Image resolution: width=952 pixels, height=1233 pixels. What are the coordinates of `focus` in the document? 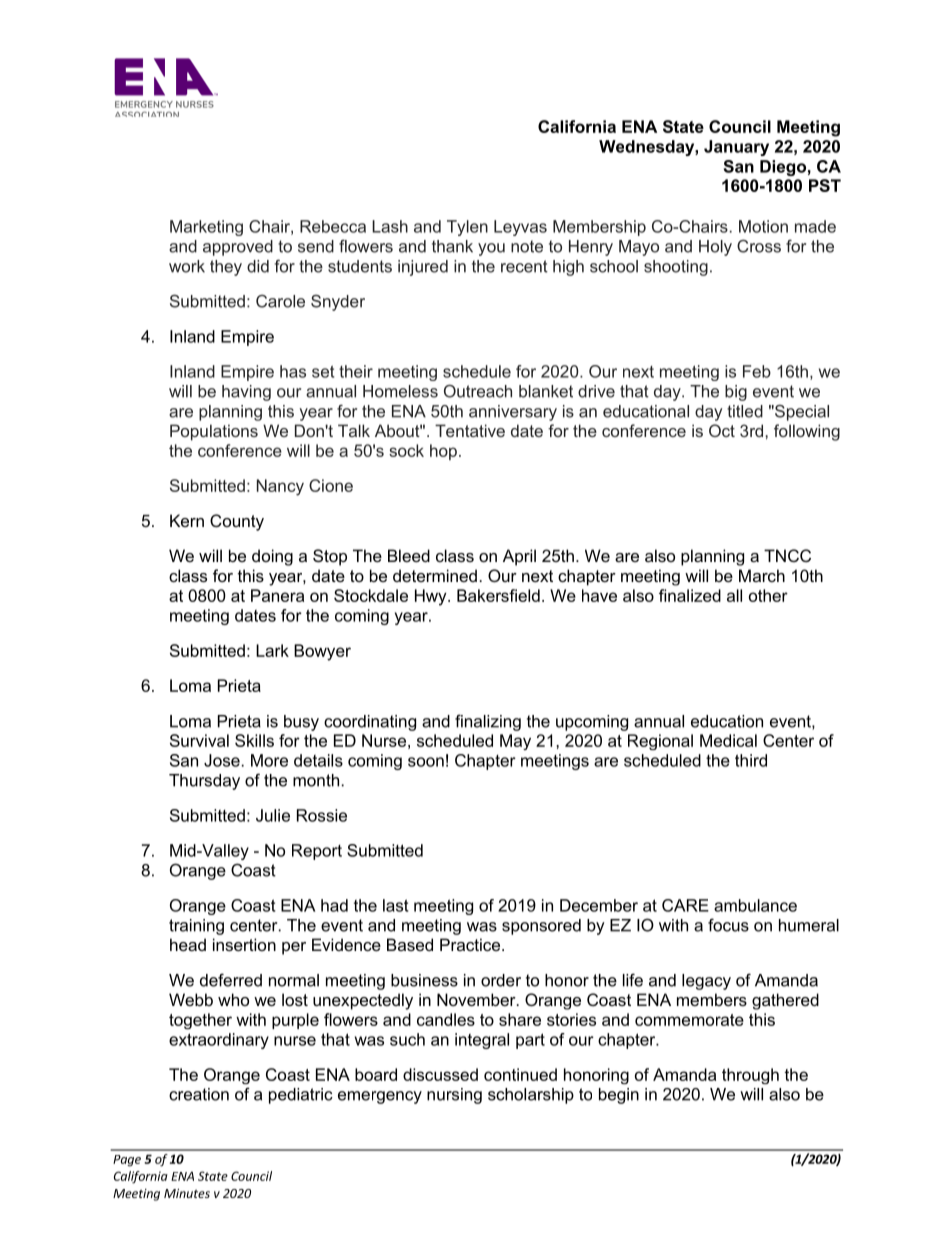 It's located at (728, 925).
